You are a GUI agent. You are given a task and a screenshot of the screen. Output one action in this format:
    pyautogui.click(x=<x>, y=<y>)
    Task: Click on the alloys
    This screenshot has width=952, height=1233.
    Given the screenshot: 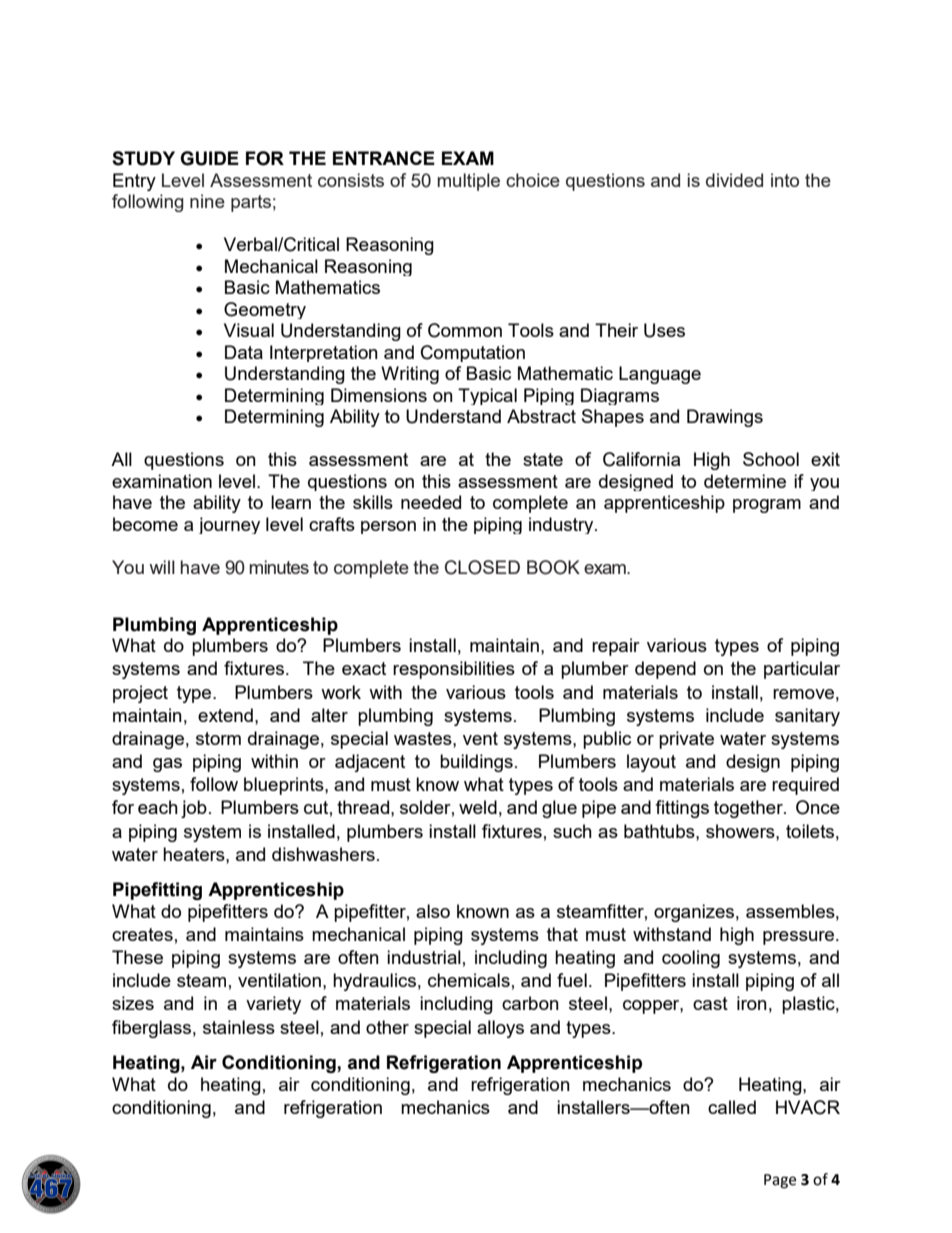 What is the action you would take?
    pyautogui.click(x=500, y=1029)
